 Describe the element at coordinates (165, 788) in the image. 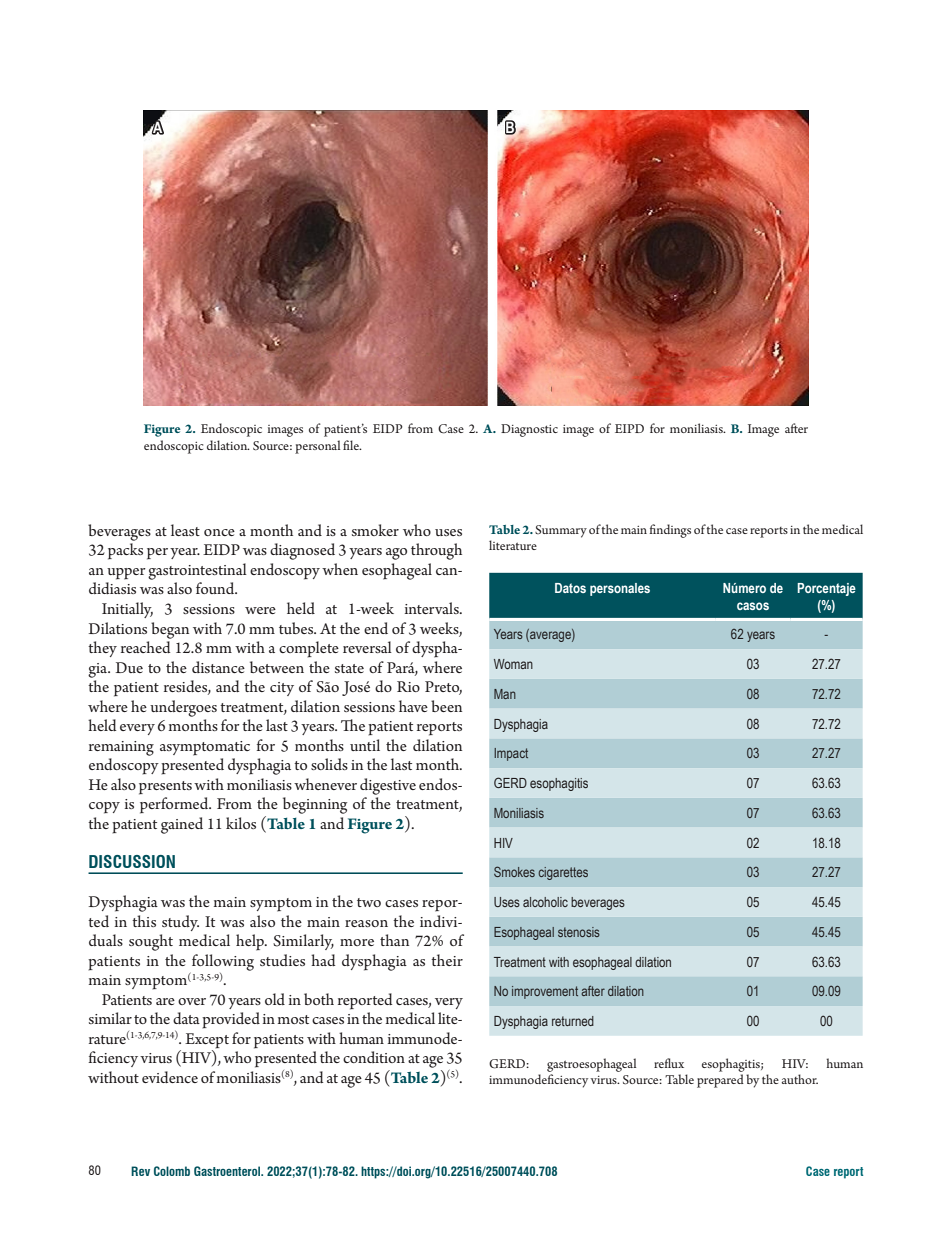

I see `presents` at that location.
